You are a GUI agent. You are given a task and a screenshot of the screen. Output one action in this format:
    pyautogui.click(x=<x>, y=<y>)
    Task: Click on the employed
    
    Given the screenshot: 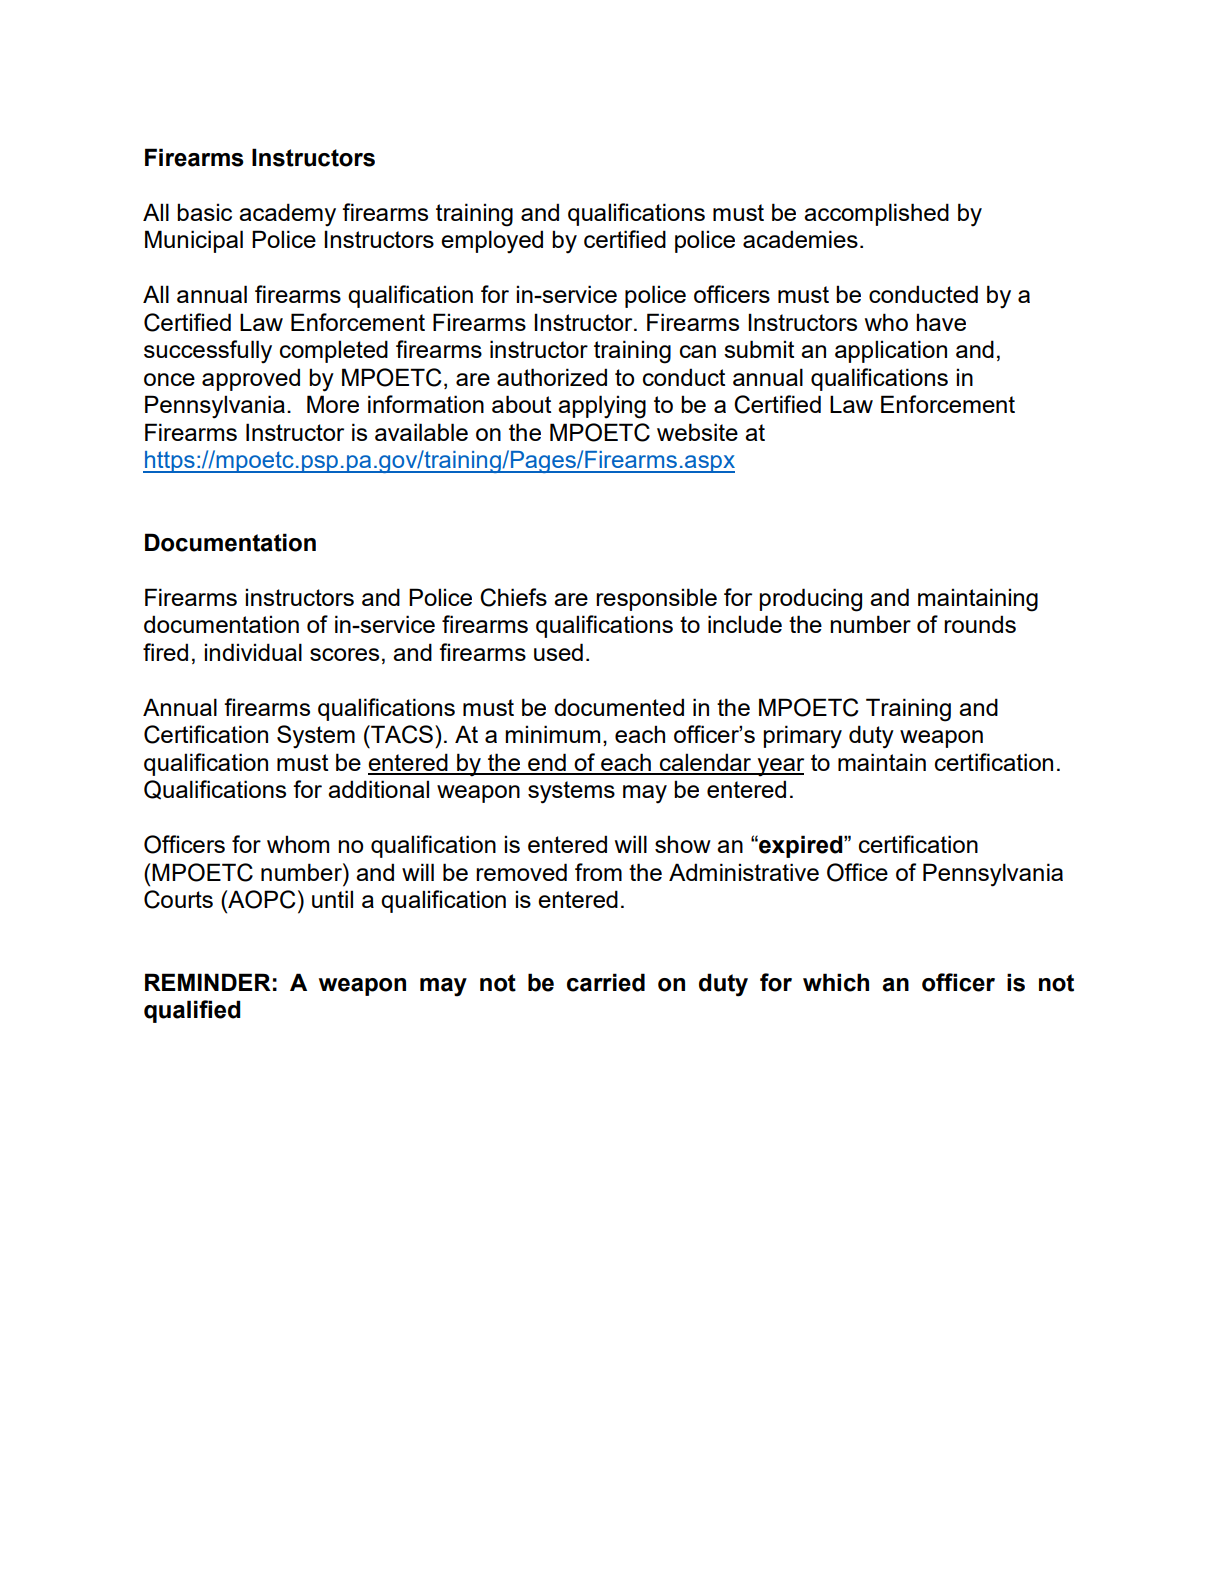 What is the action you would take?
    pyautogui.click(x=492, y=242)
